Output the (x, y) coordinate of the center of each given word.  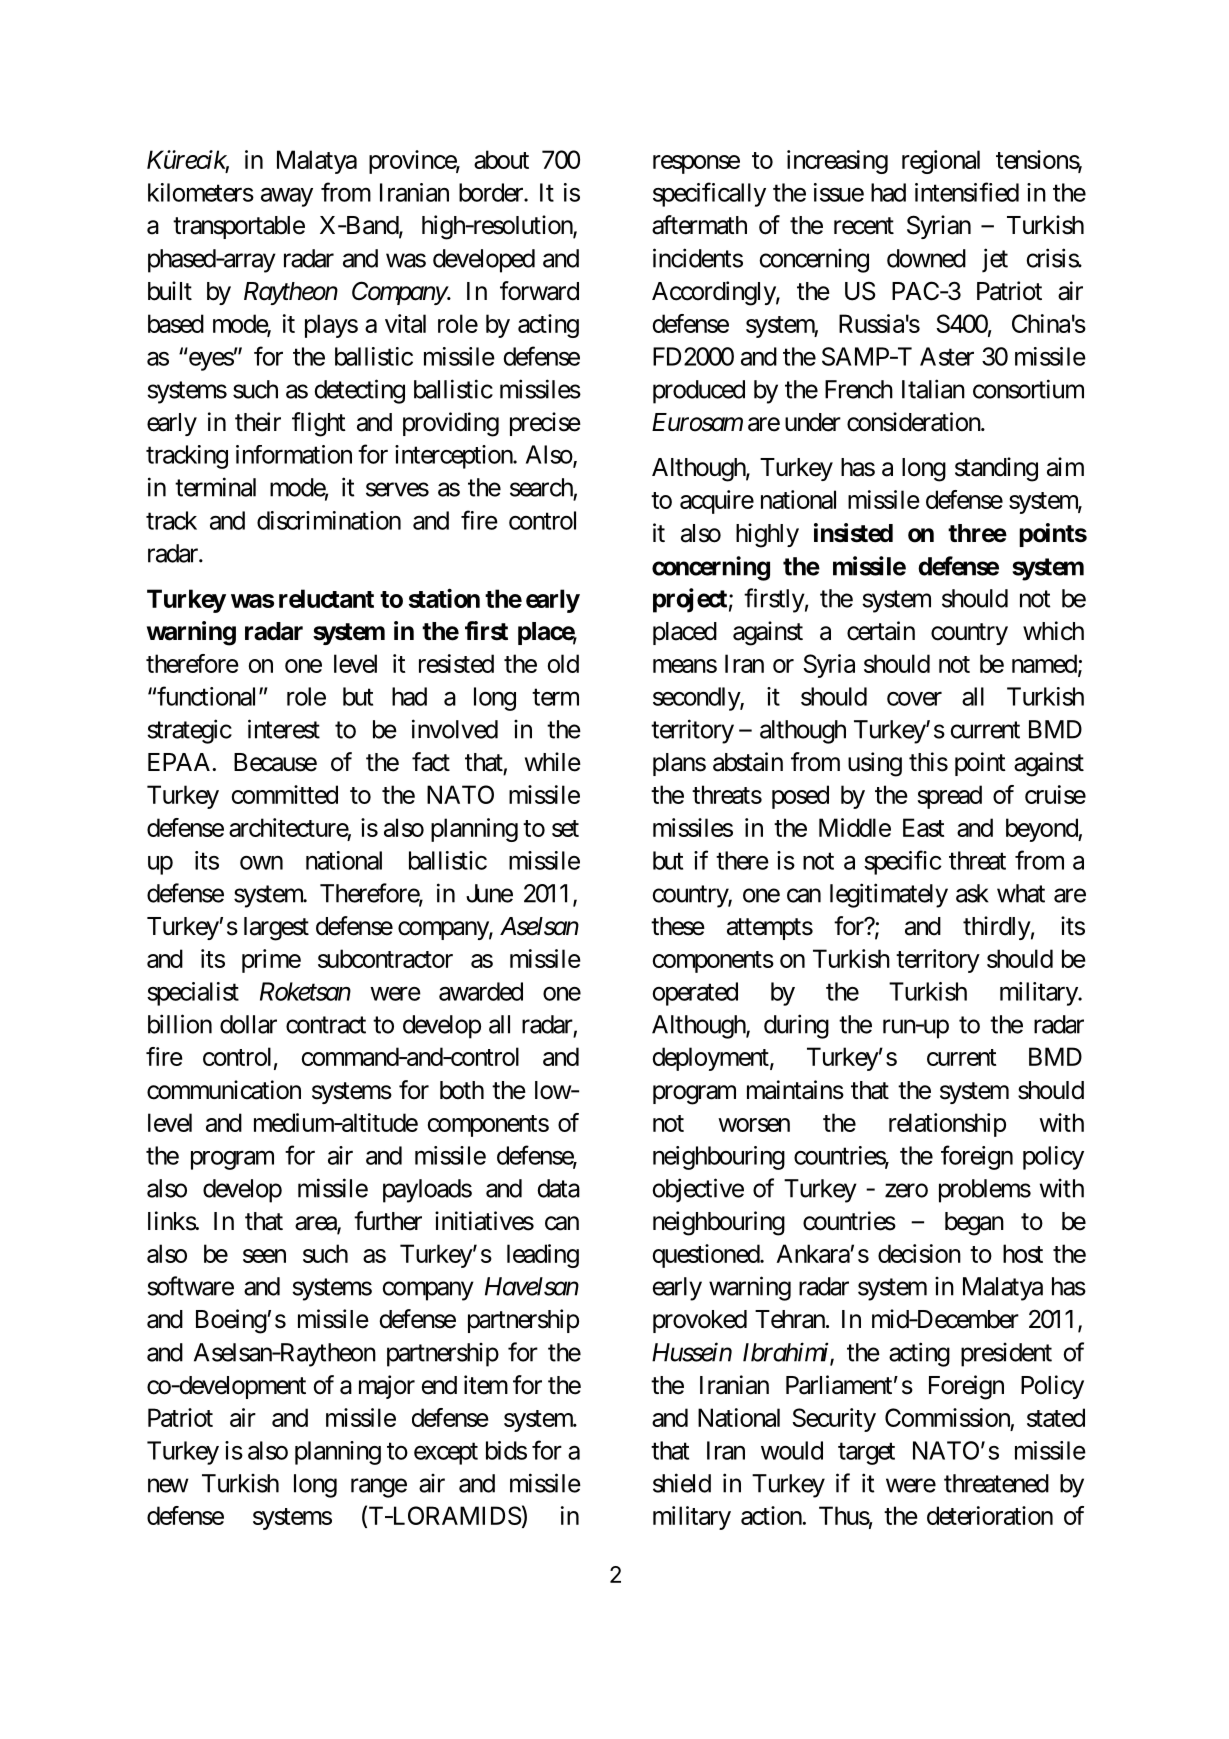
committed (285, 794)
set (565, 828)
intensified (967, 192)
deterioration (990, 1515)
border (492, 192)
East (924, 827)
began (974, 1224)
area (316, 1224)
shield (682, 1483)
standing (996, 469)
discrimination (329, 520)
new (168, 1485)
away (287, 197)
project (690, 600)
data (558, 1188)
